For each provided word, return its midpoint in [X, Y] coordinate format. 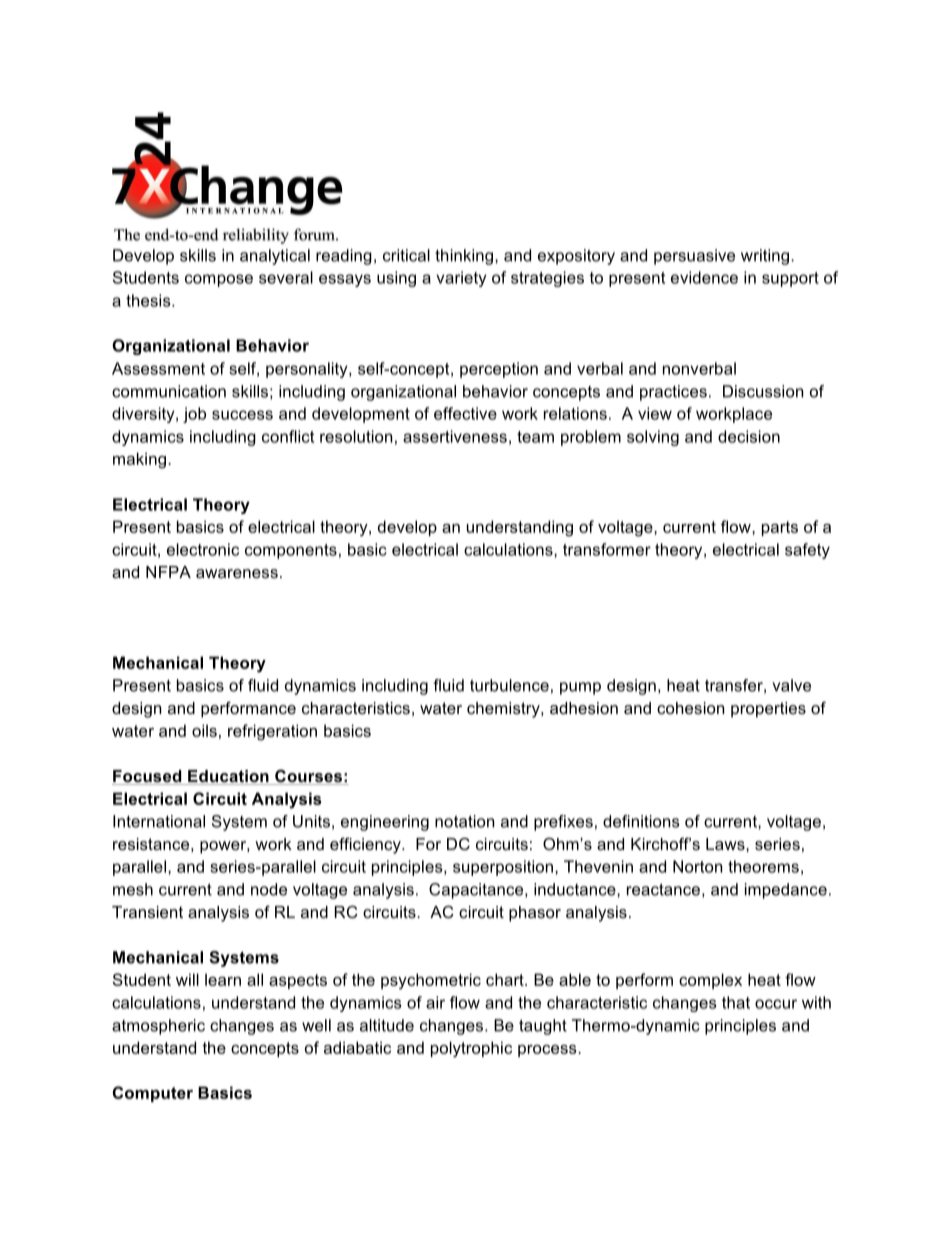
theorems [763, 866]
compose [219, 280]
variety [461, 279]
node [269, 889]
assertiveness [455, 436]
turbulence [509, 685]
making [139, 460]
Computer [153, 1094]
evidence [704, 277]
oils [204, 730]
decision [749, 436]
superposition [503, 868]
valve [791, 685]
